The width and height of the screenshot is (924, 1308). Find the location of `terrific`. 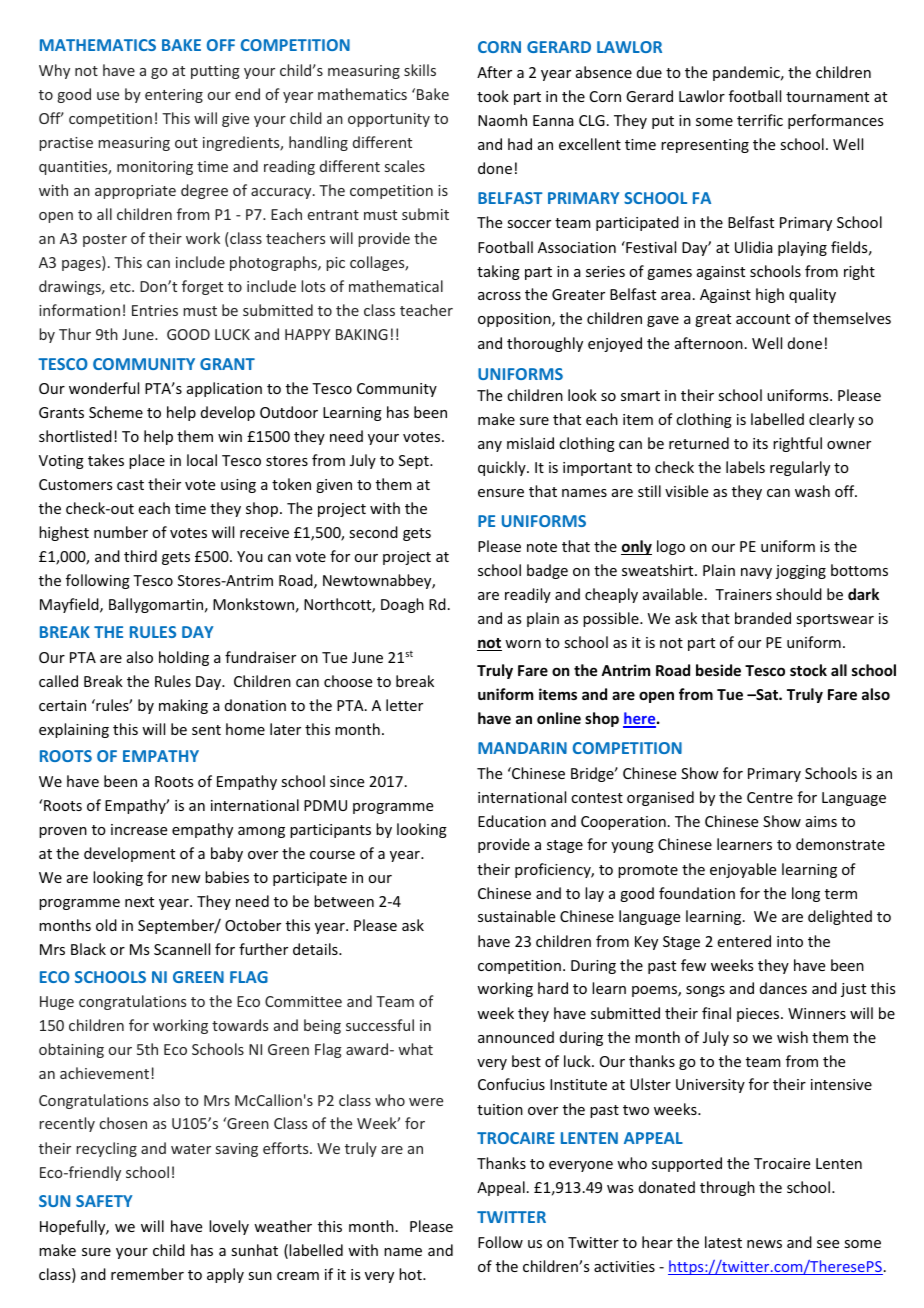

terrific is located at coordinates (760, 120).
